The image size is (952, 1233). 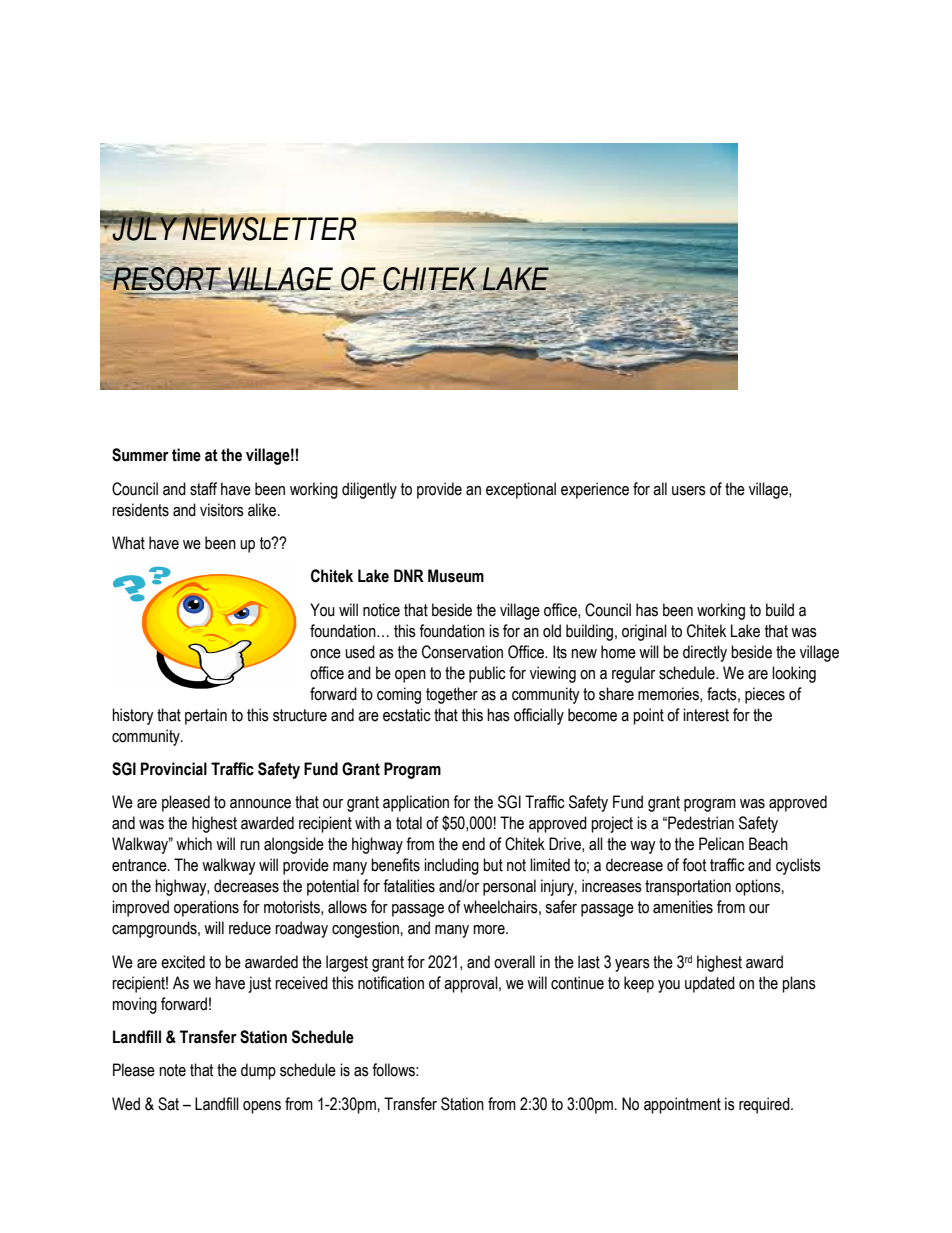 I want to click on together, so click(x=452, y=695).
